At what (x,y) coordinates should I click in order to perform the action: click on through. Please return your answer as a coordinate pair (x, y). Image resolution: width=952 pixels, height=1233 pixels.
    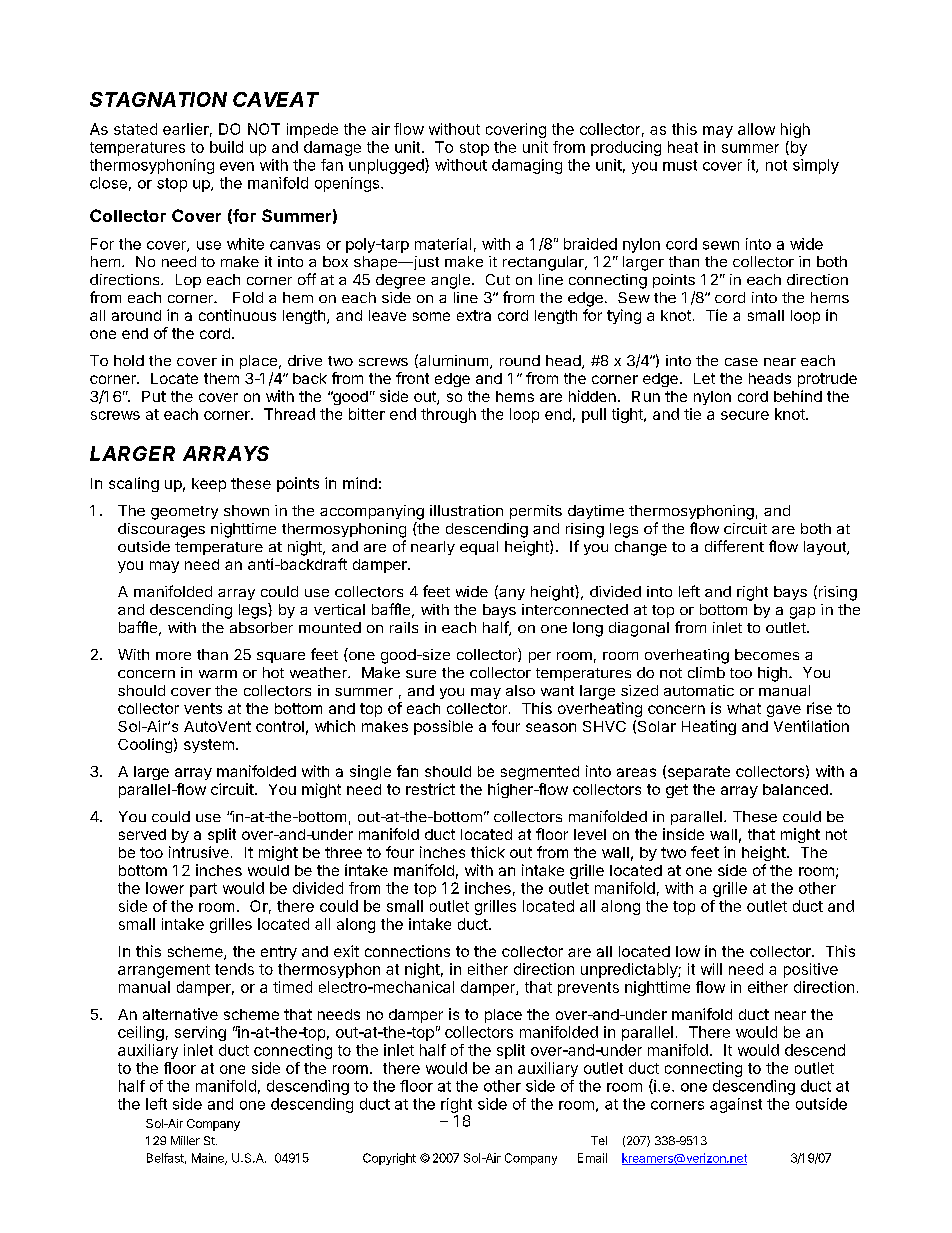
    Looking at the image, I should click on (448, 415).
